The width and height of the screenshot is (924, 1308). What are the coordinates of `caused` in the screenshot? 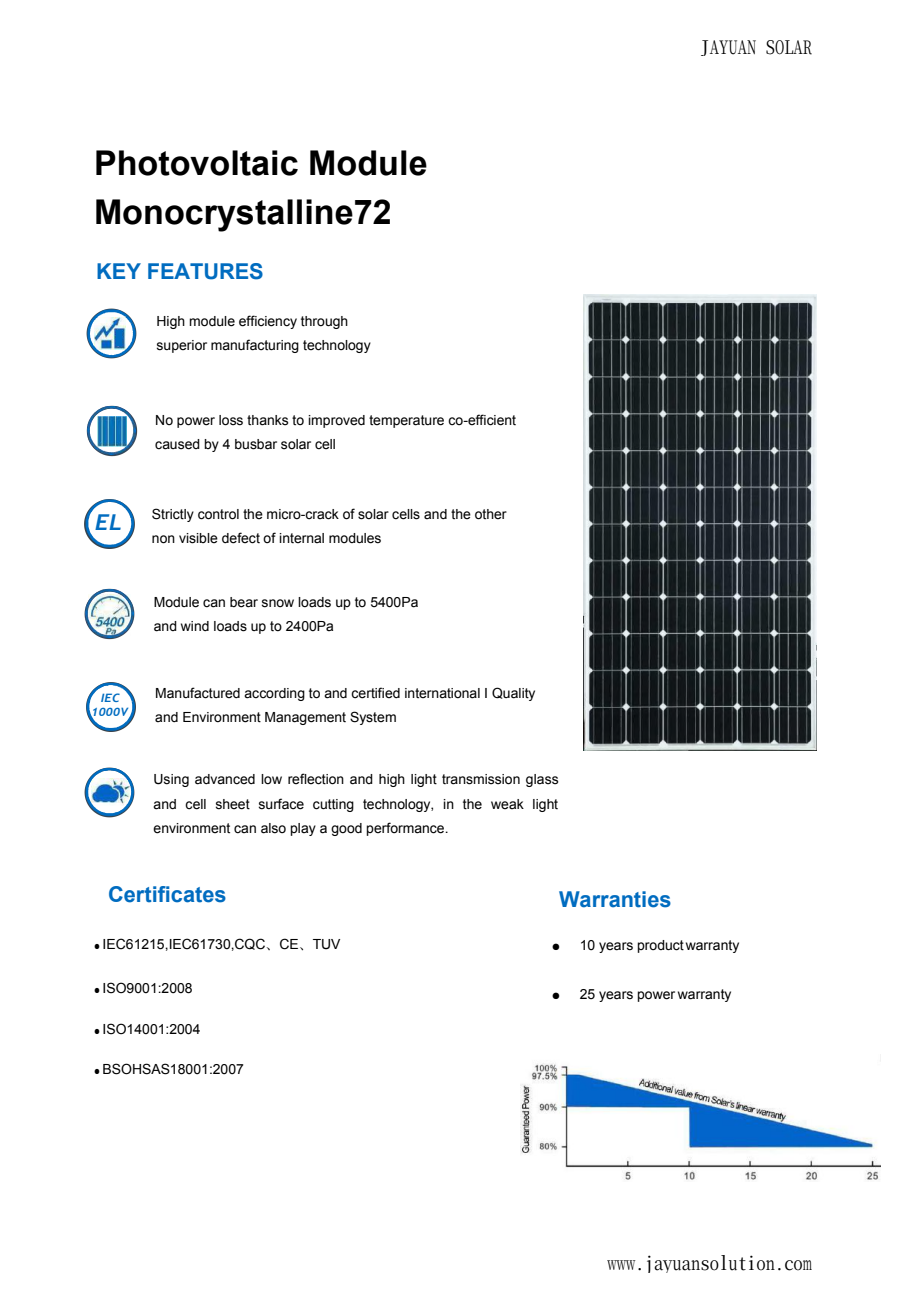 It's located at (177, 444).
